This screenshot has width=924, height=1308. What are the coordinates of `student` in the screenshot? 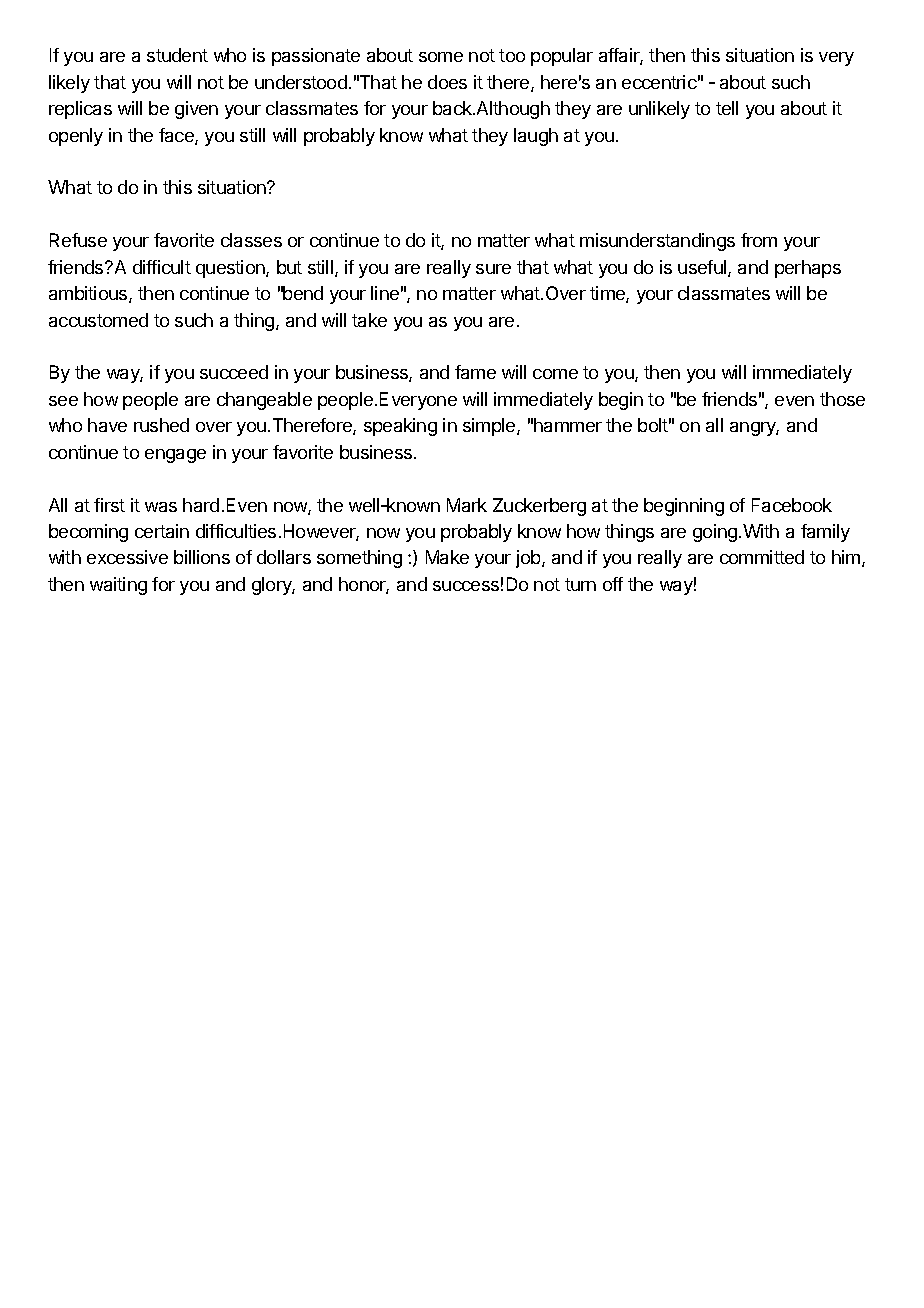 It's located at (177, 55).
